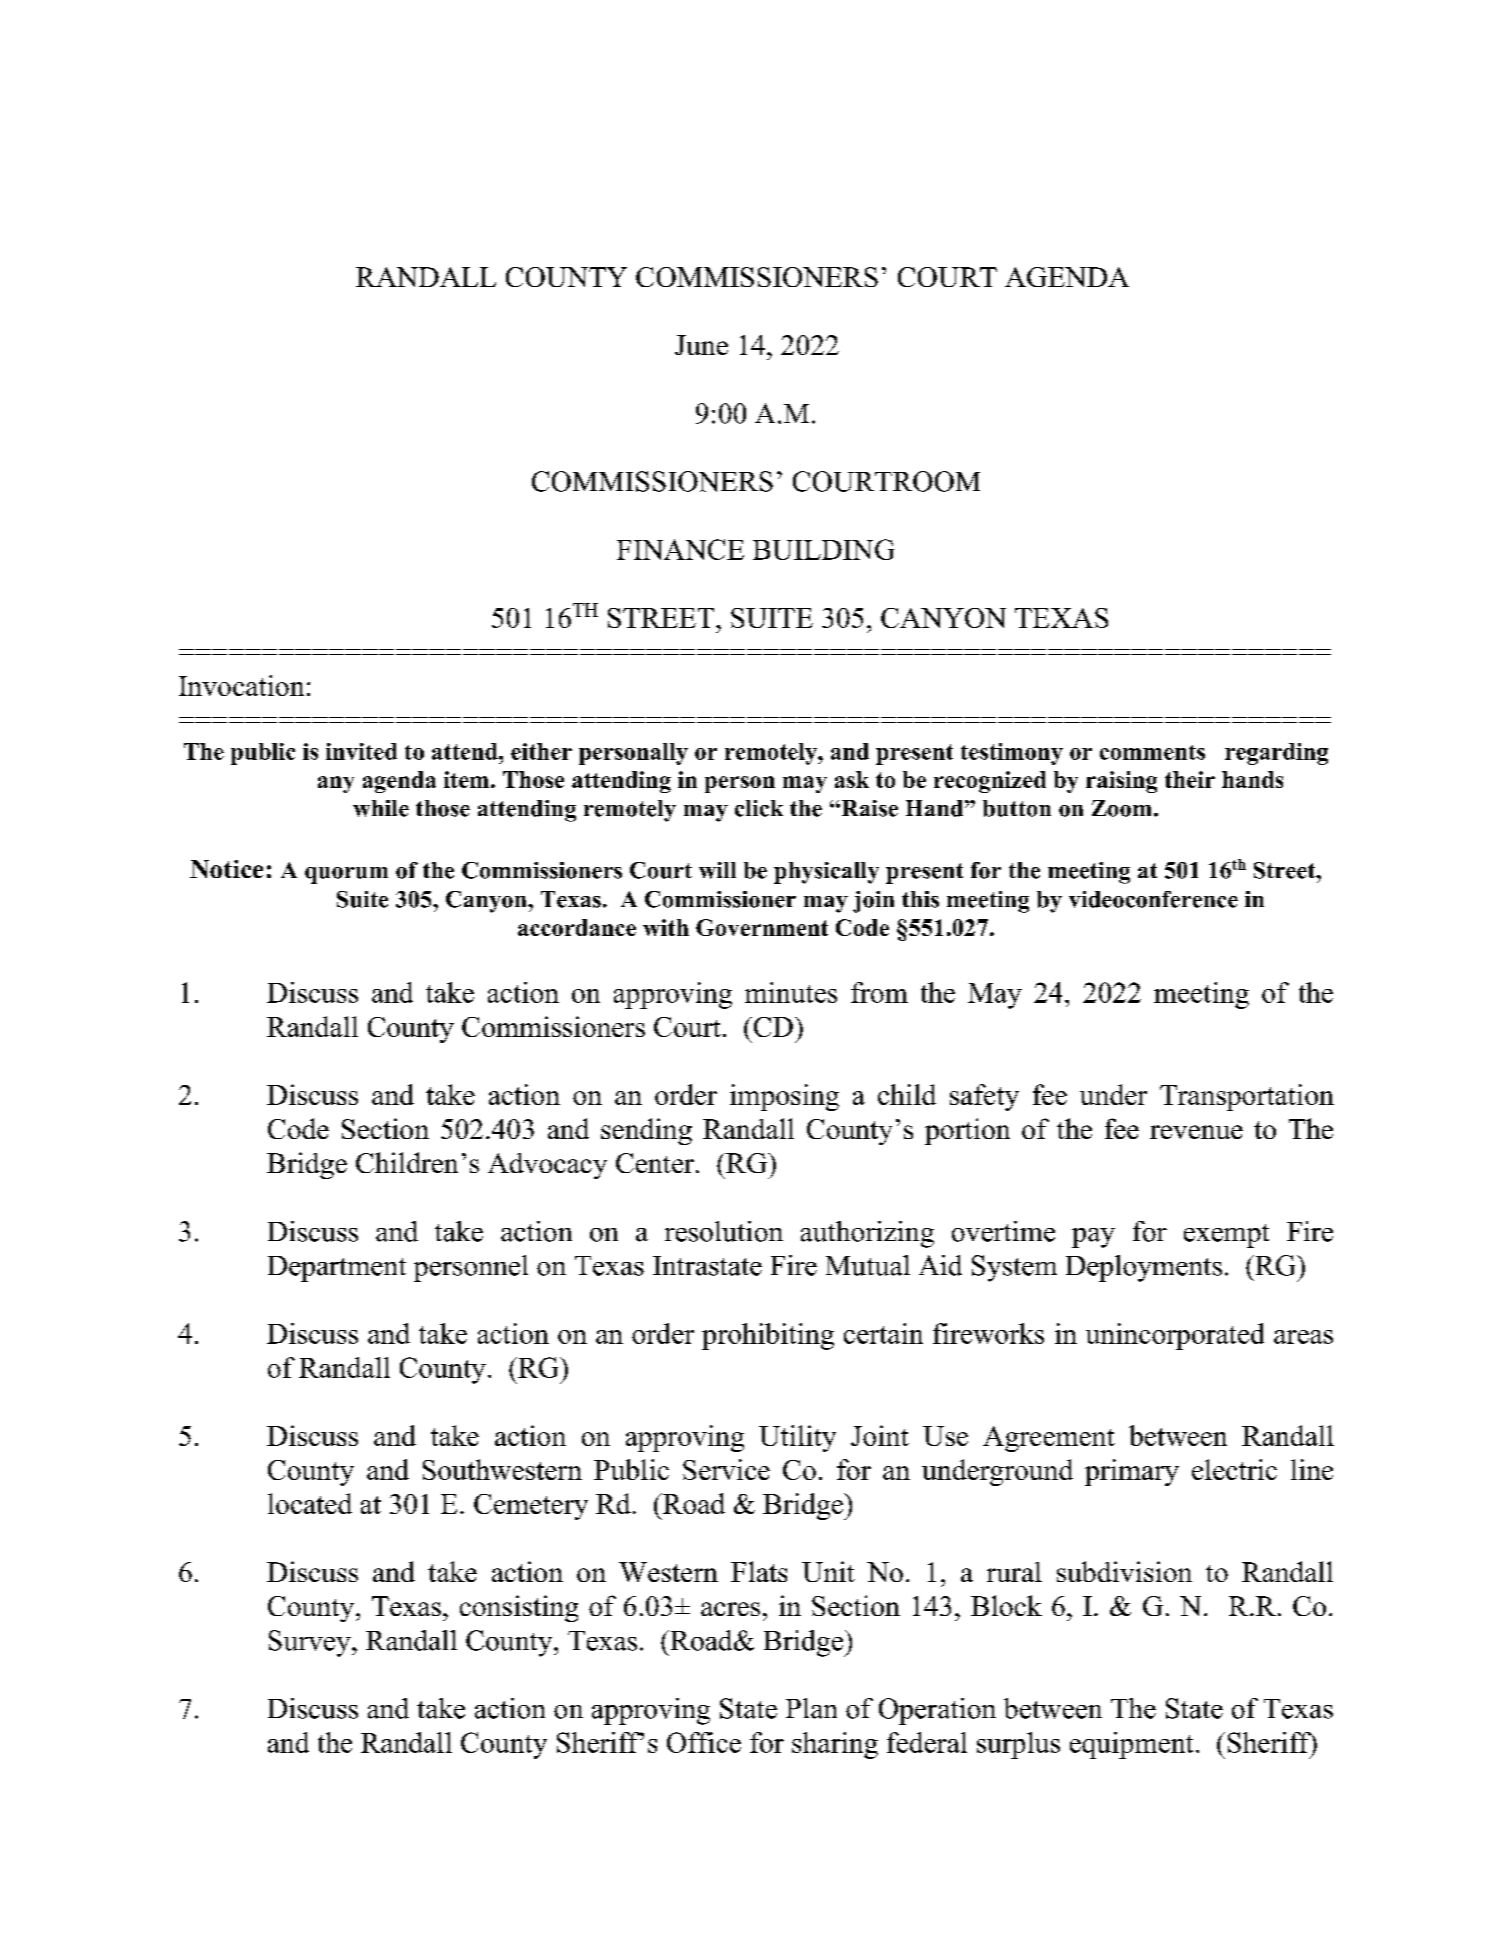 Image resolution: width=1512 pixels, height=1956 pixels. Describe the element at coordinates (1175, 1336) in the screenshot. I see `unincorporated` at that location.
